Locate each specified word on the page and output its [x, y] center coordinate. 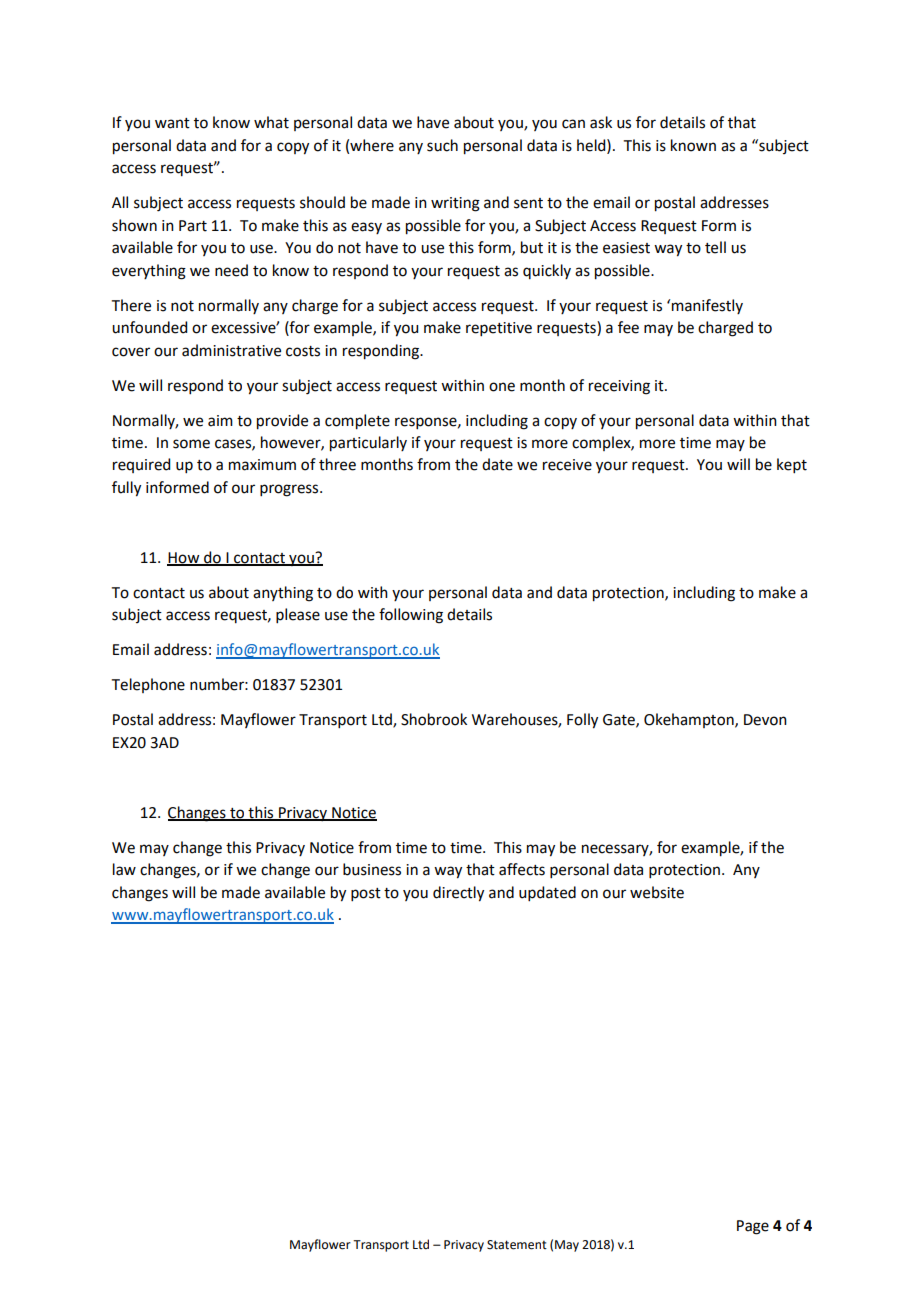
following [411, 616]
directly [458, 894]
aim [220, 421]
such [442, 145]
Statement [517, 1245]
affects [522, 869]
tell [715, 247]
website [657, 892]
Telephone [148, 685]
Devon [765, 720]
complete [357, 422]
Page [753, 1227]
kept [792, 465]
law [124, 869]
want [172, 123]
